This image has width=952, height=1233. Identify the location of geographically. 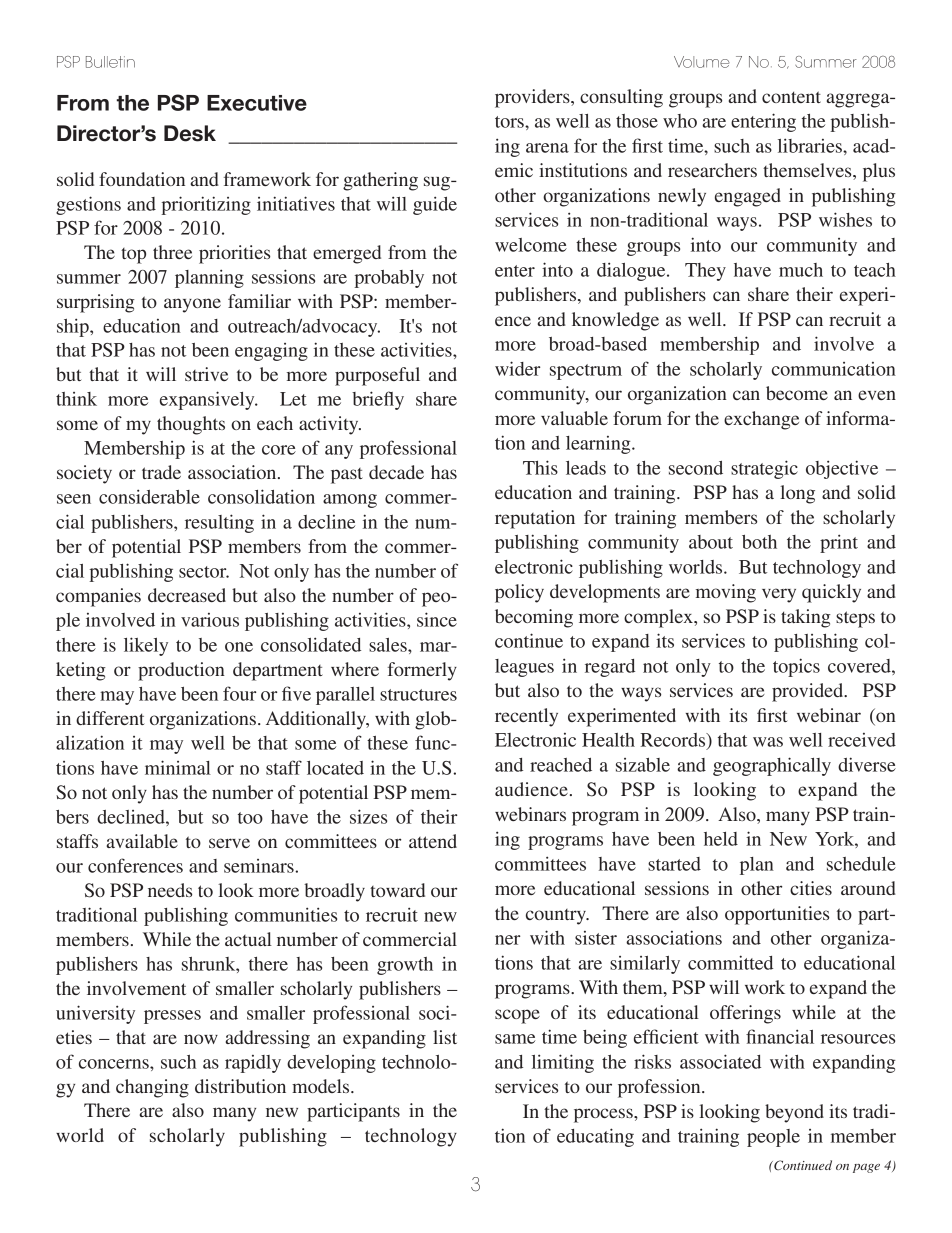
(772, 766).
